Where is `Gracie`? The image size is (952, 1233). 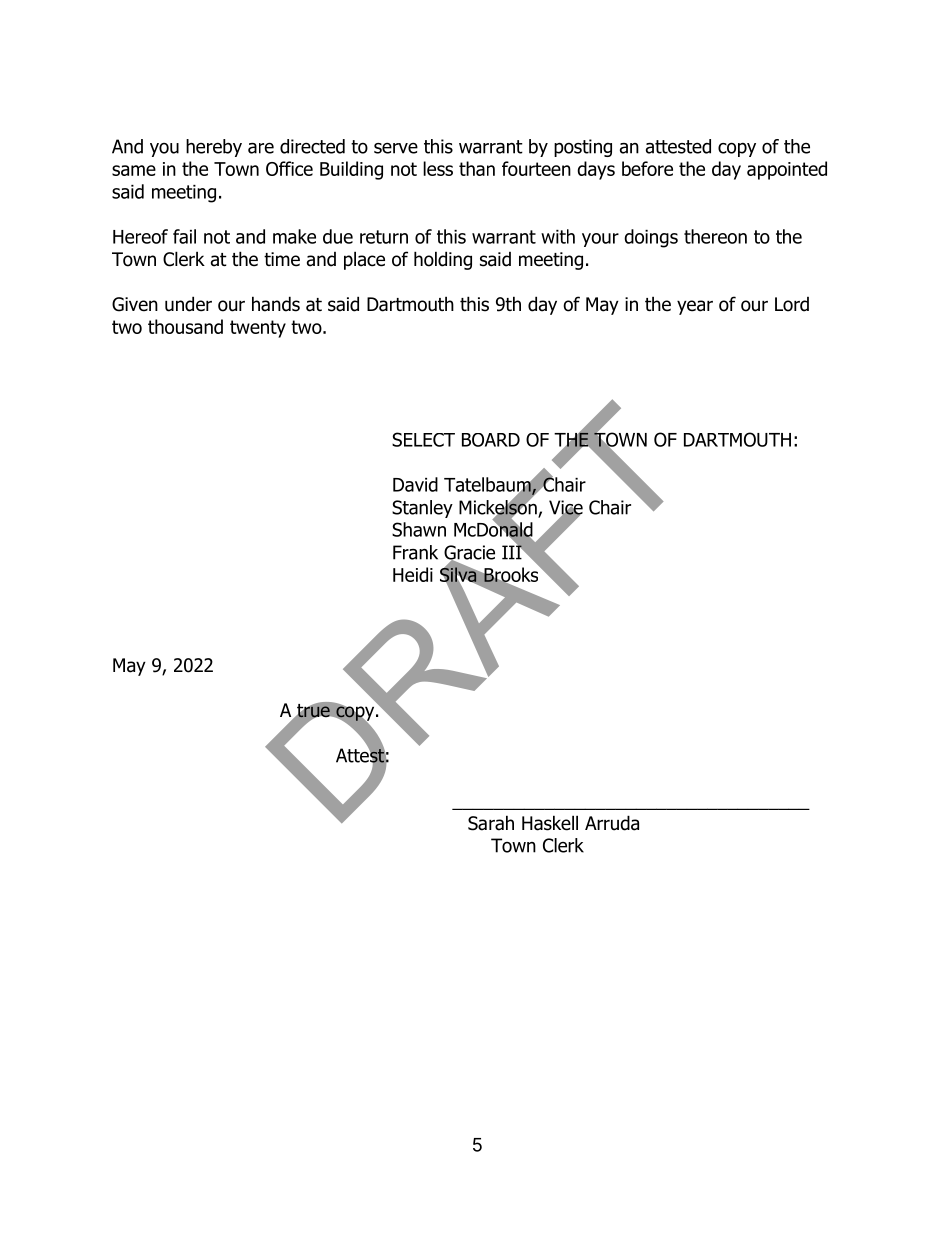
Gracie is located at coordinates (469, 553).
